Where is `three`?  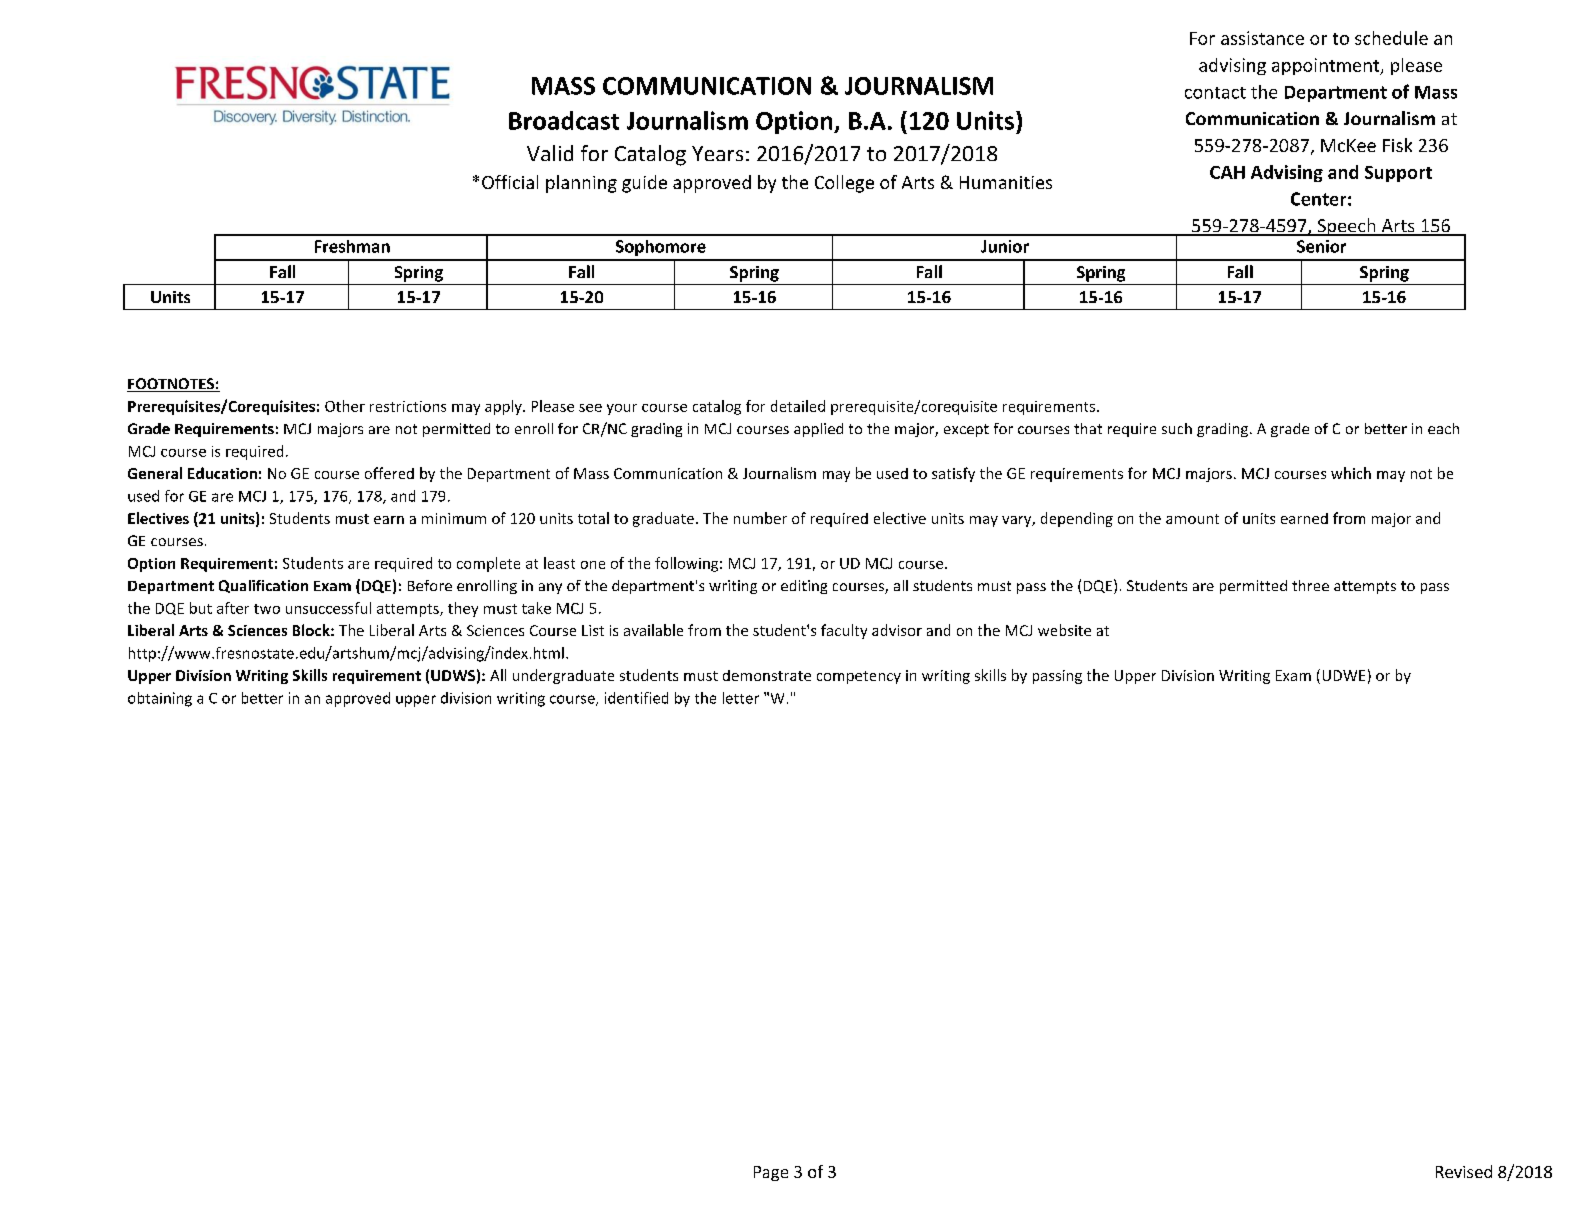 three is located at coordinates (1310, 585).
